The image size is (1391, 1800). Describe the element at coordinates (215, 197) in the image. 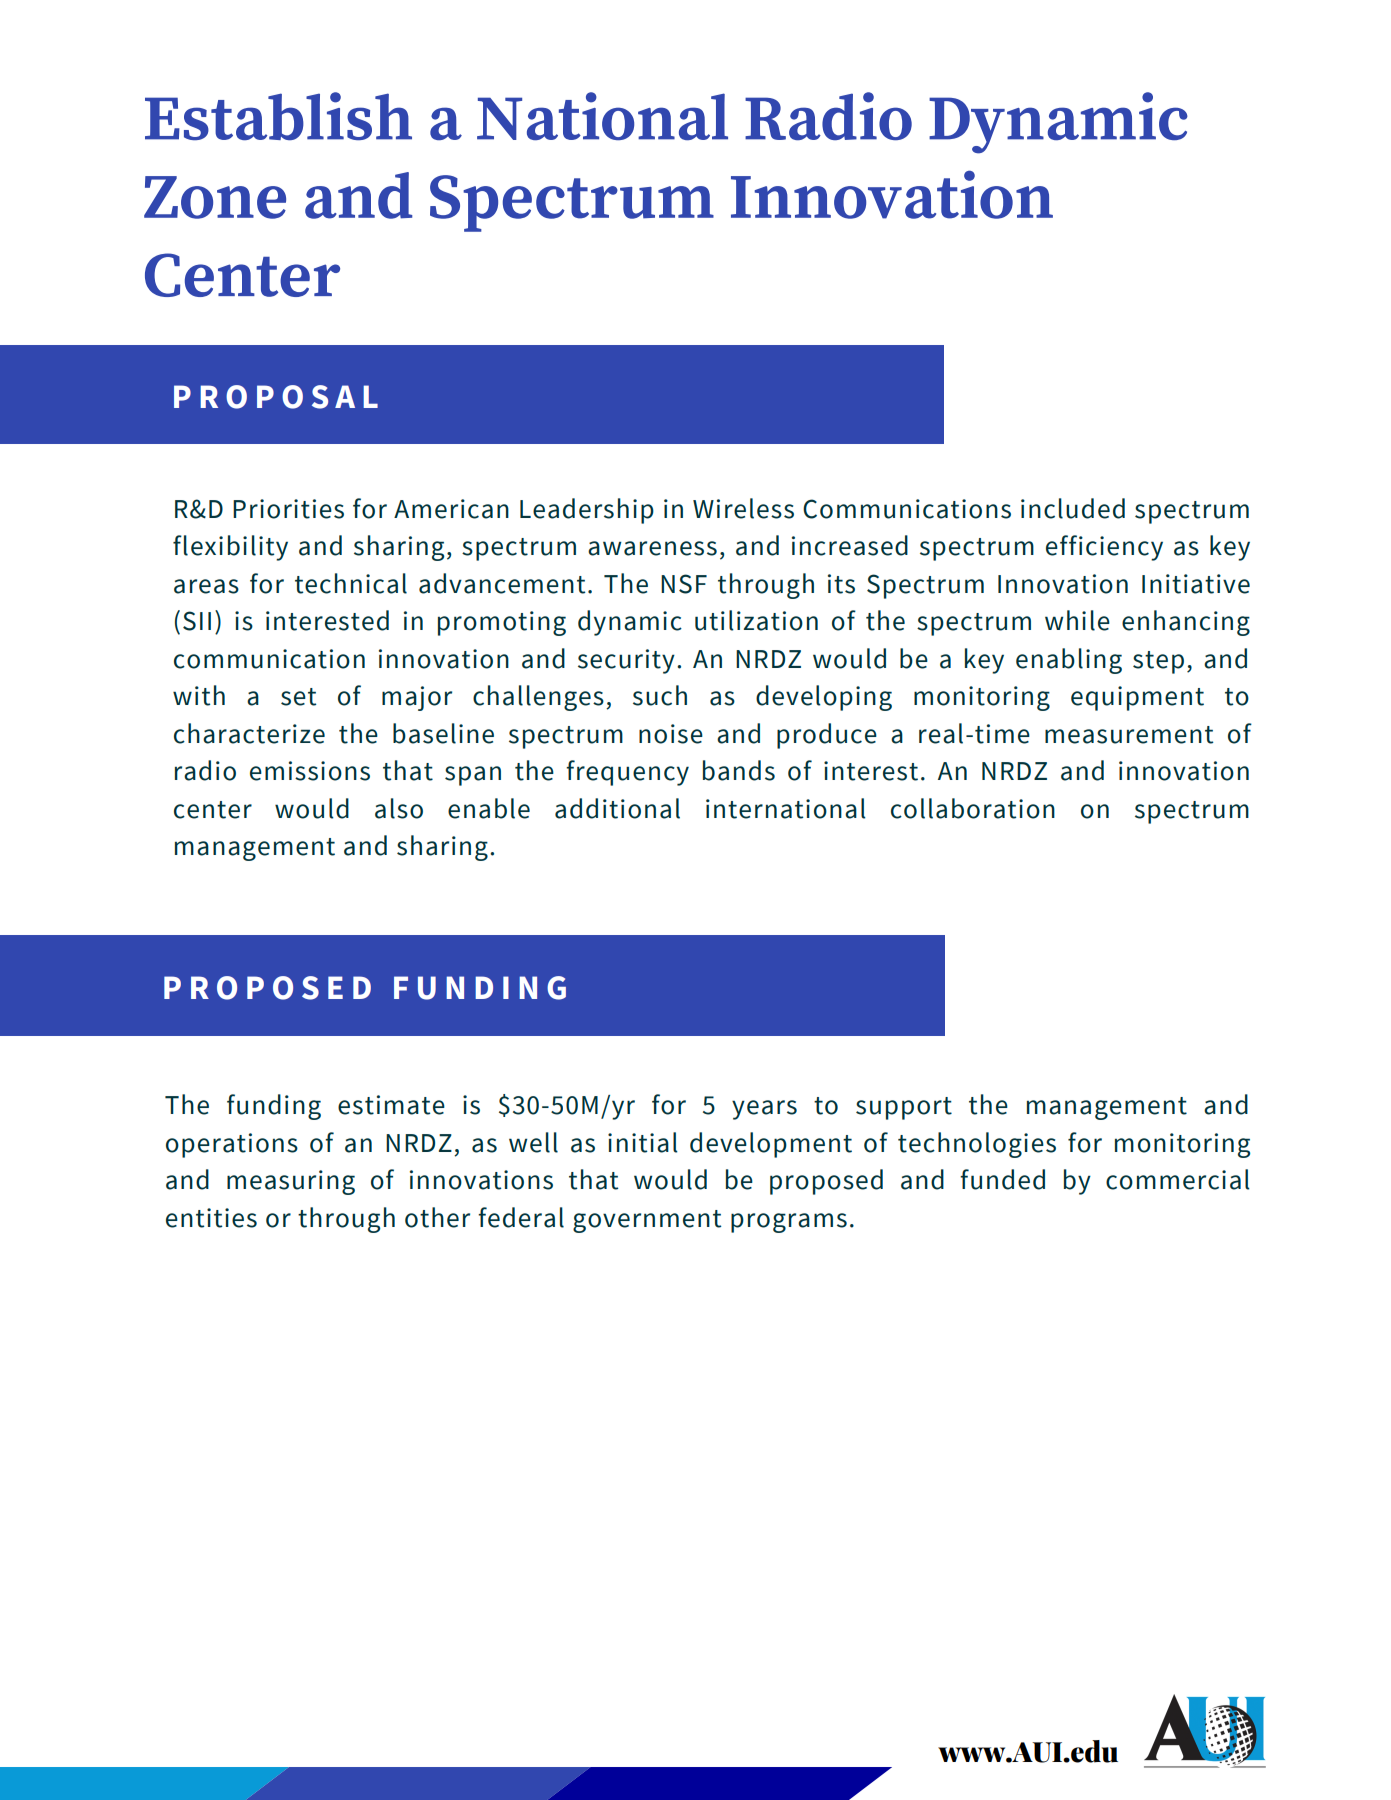

I see `Zone` at that location.
